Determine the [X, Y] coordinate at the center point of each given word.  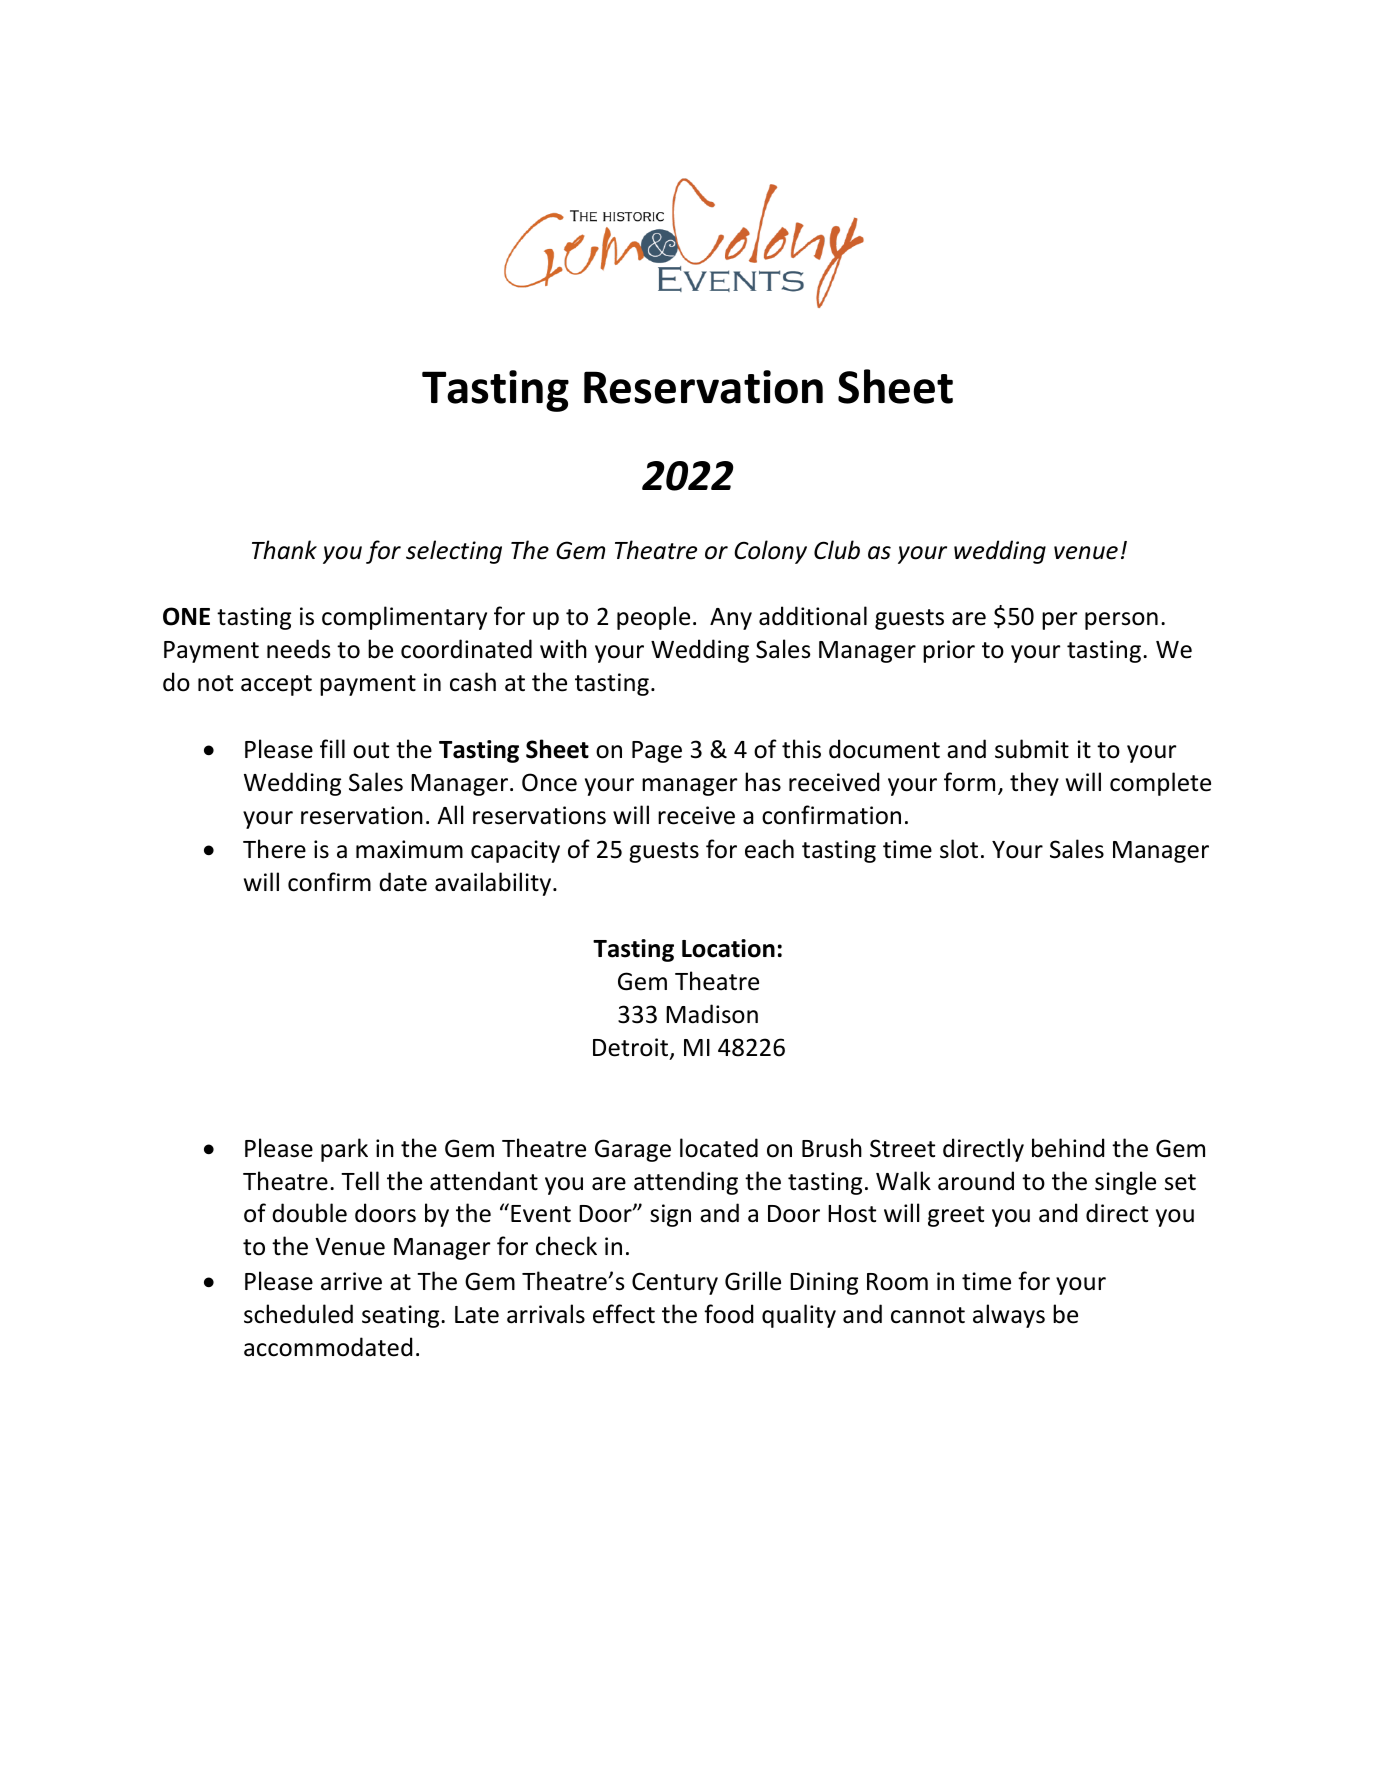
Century [675, 1283]
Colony [770, 552]
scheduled [298, 1314]
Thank [284, 550]
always [1009, 1316]
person [1121, 621]
